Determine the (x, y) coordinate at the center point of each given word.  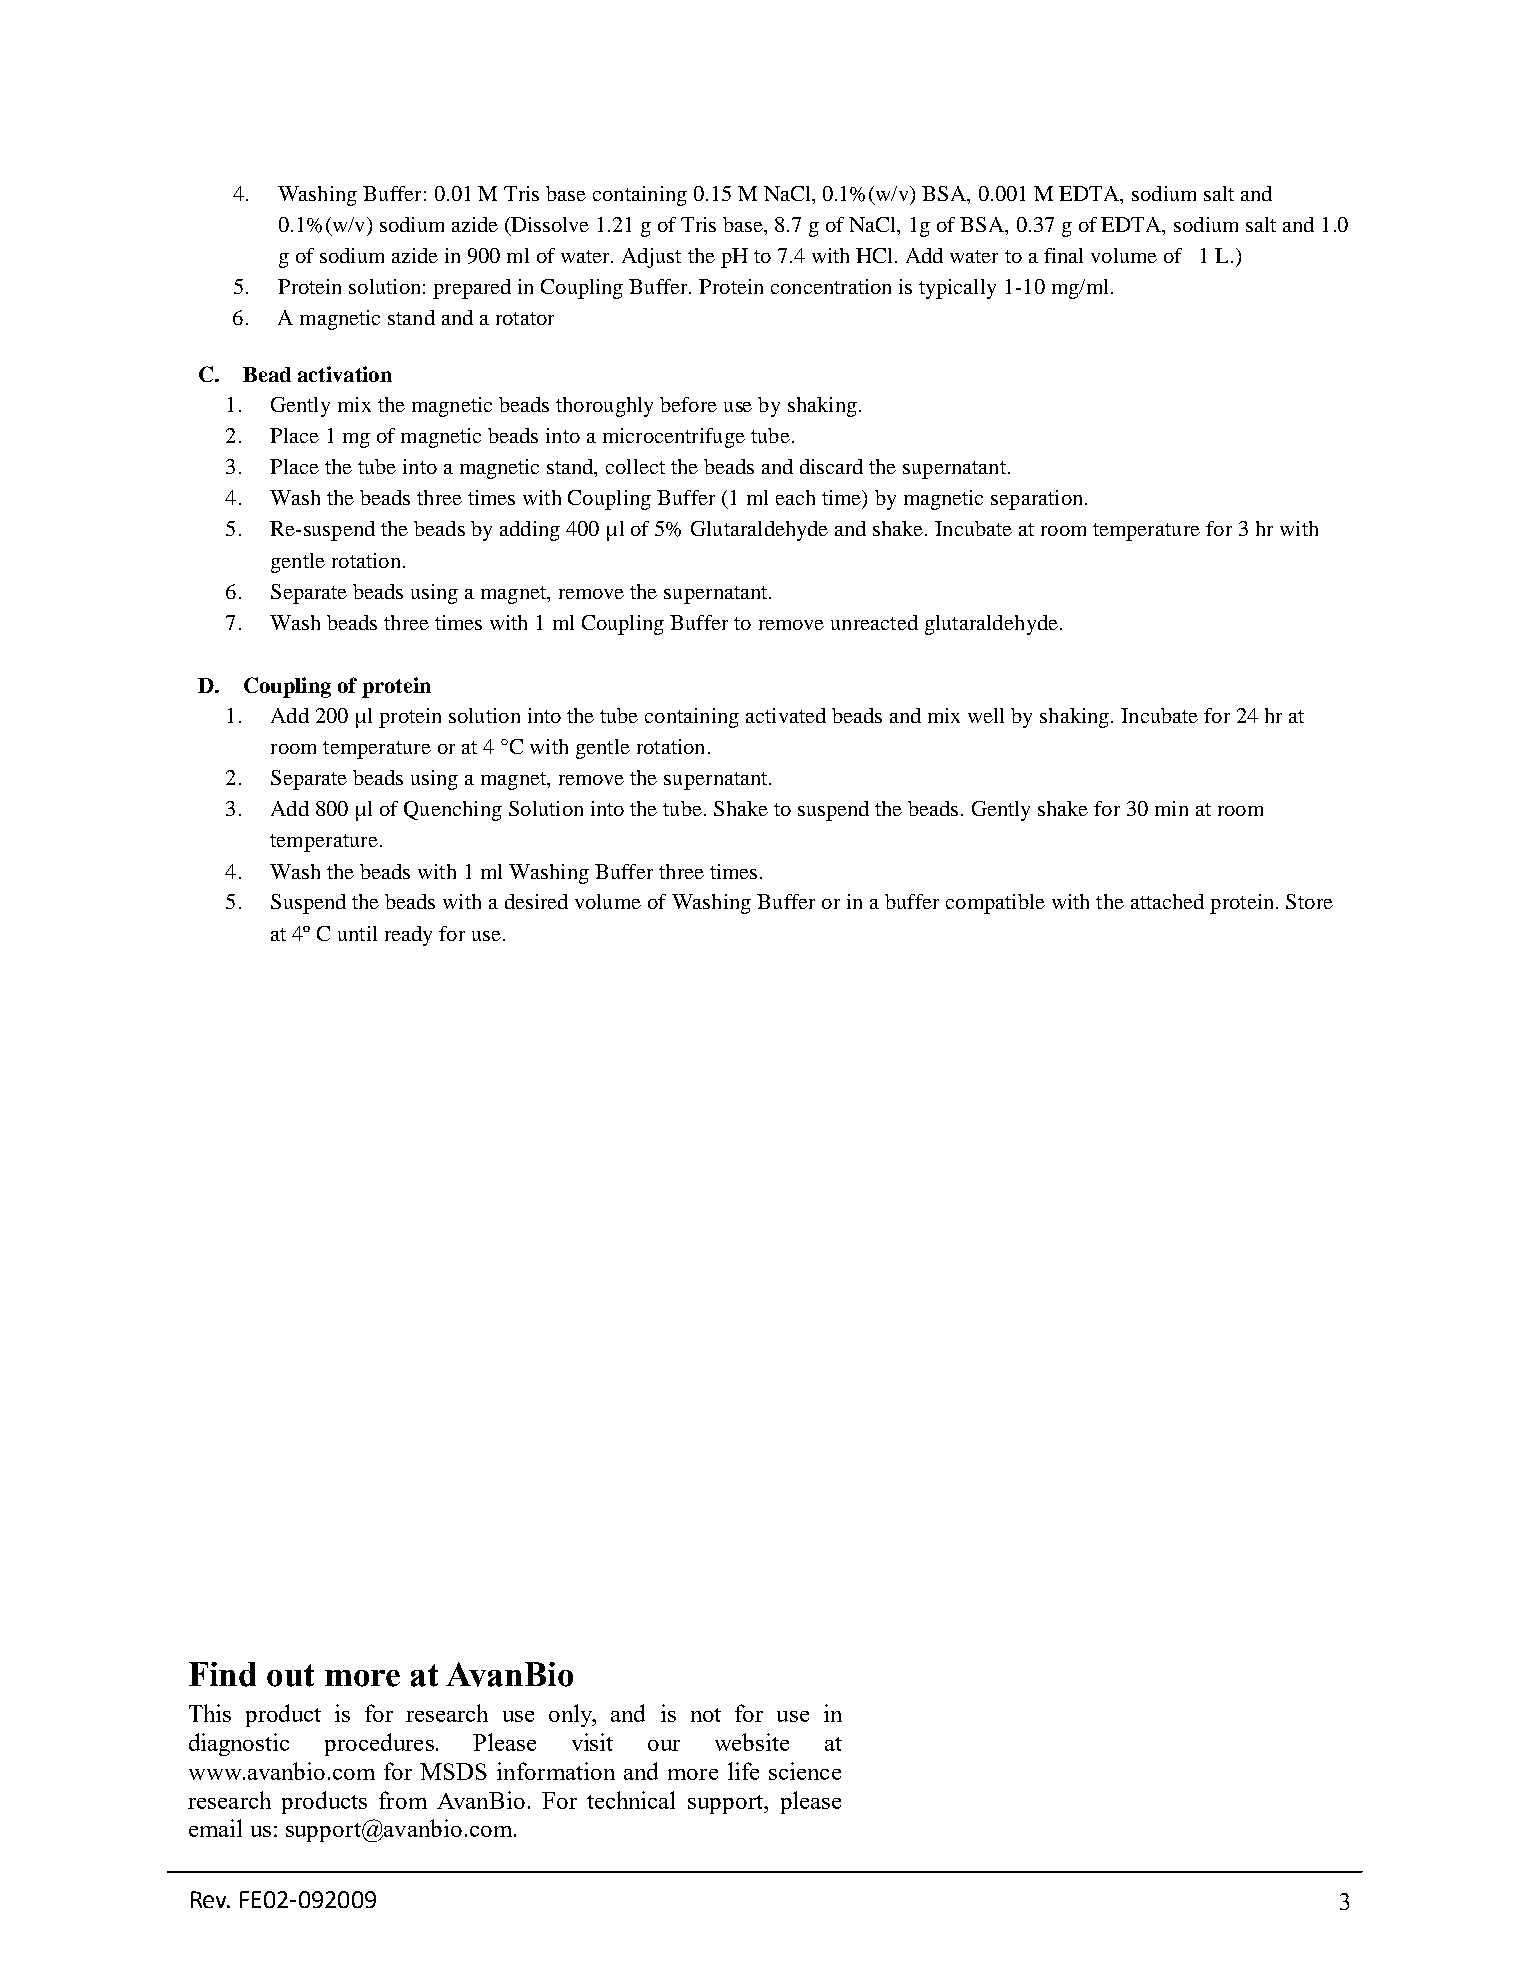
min (1171, 808)
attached (1167, 901)
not (706, 1715)
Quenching (453, 811)
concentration (831, 286)
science (805, 1771)
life (743, 1771)
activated (786, 715)
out (290, 1675)
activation (345, 374)
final (1063, 255)
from (403, 1800)
